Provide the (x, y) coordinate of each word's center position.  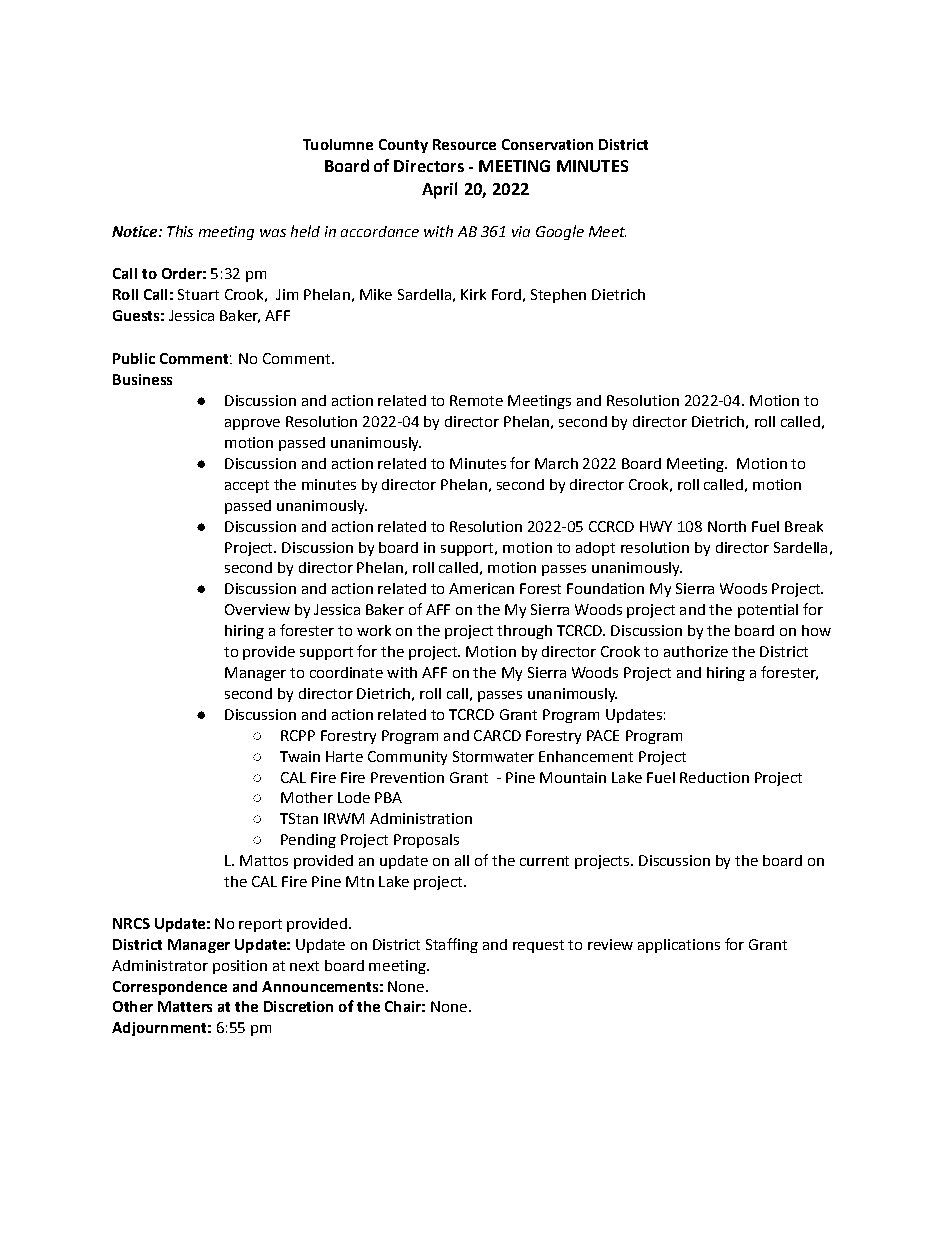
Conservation (547, 144)
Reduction (714, 777)
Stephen (558, 296)
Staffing (452, 945)
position (240, 967)
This (180, 231)
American (481, 588)
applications (679, 946)
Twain (300, 756)
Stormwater (493, 756)
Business (142, 379)
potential (768, 611)
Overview (257, 609)
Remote (476, 400)
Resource (464, 144)
